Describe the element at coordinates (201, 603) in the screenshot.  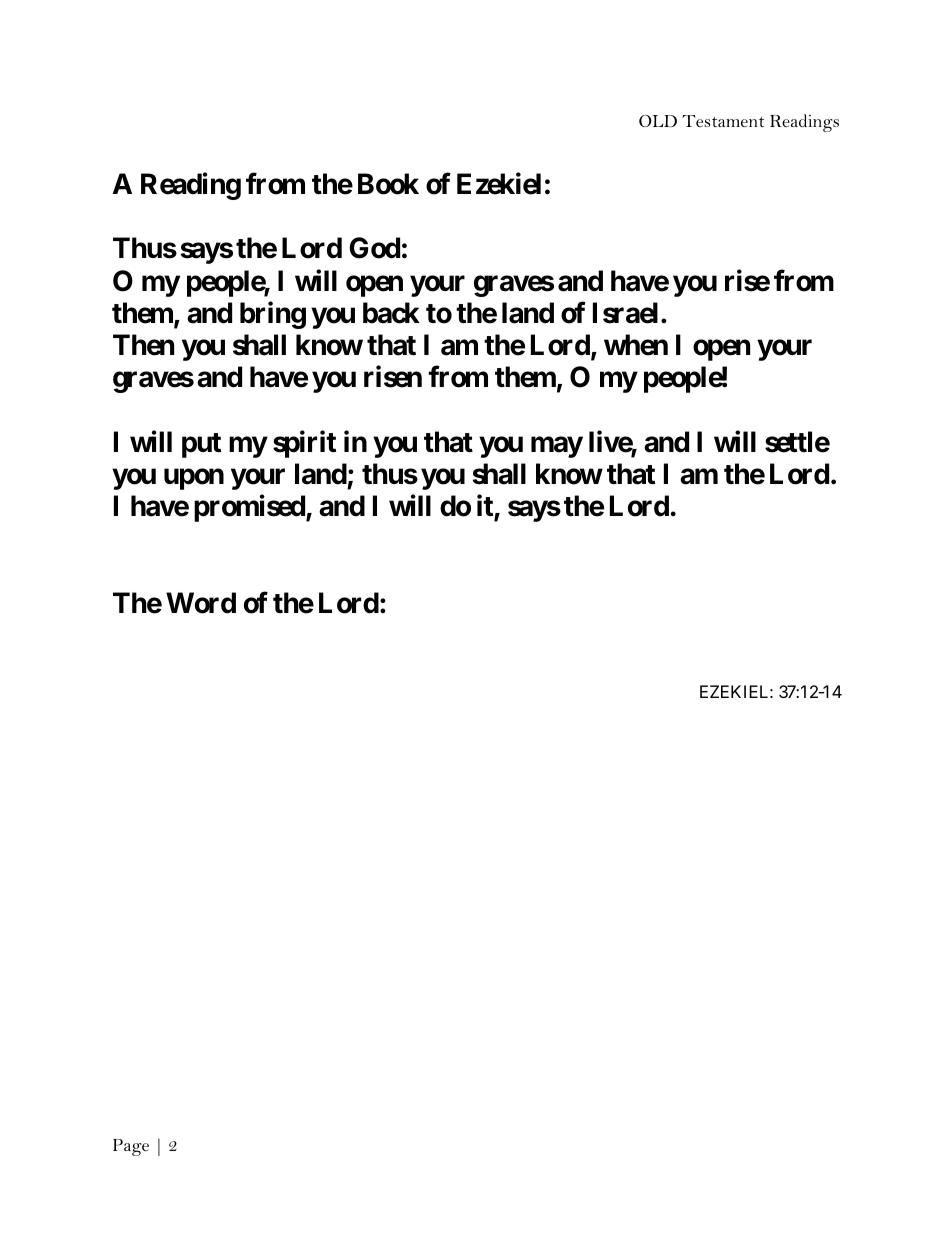
I see `Word` at that location.
